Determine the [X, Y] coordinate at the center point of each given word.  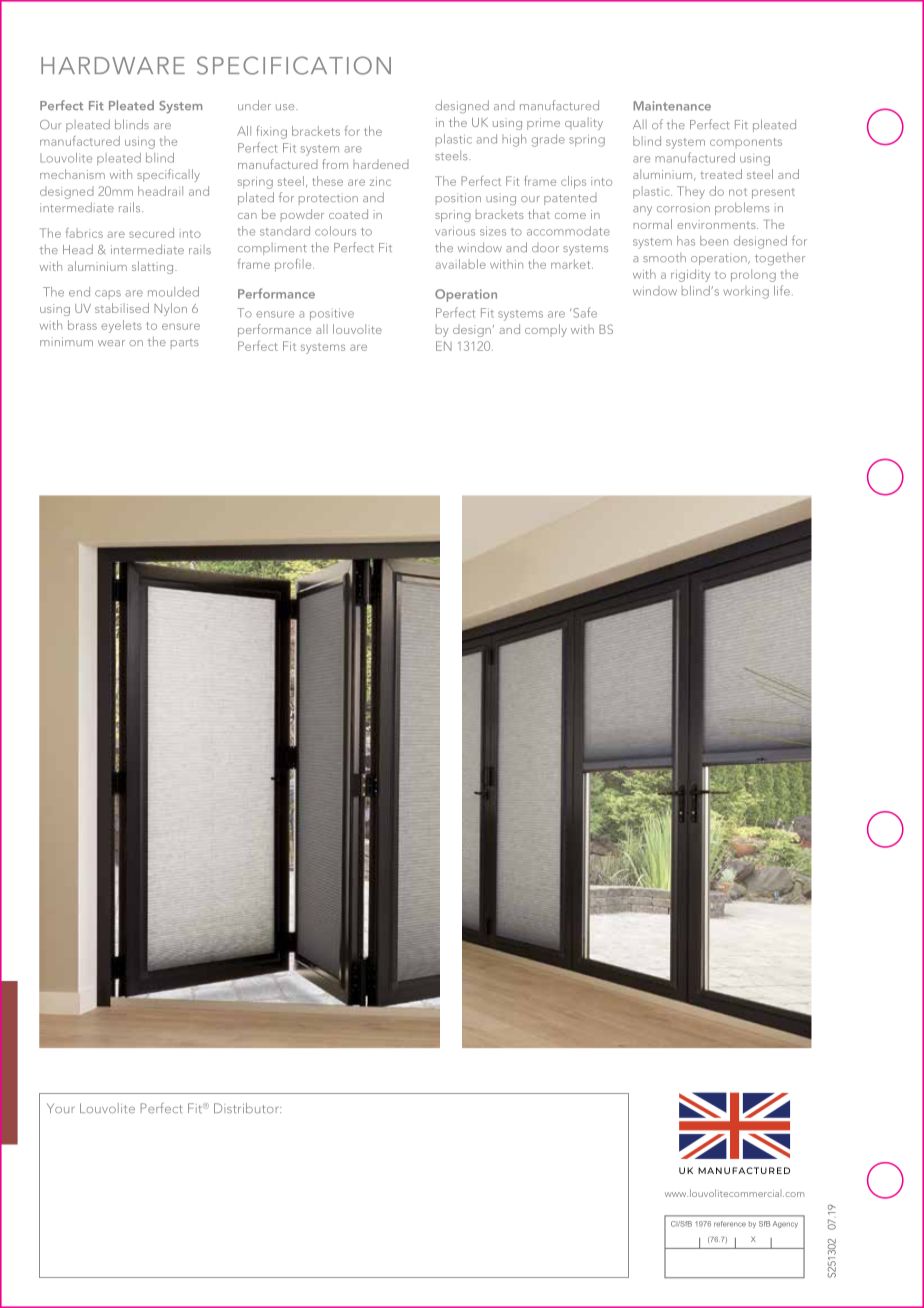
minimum [66, 341]
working [746, 292]
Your [61, 1108]
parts [185, 344]
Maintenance [672, 106]
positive [332, 314]
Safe [585, 312]
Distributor [247, 1108]
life [782, 290]
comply [546, 330]
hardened [381, 164]
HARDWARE [113, 65]
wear [111, 343]
